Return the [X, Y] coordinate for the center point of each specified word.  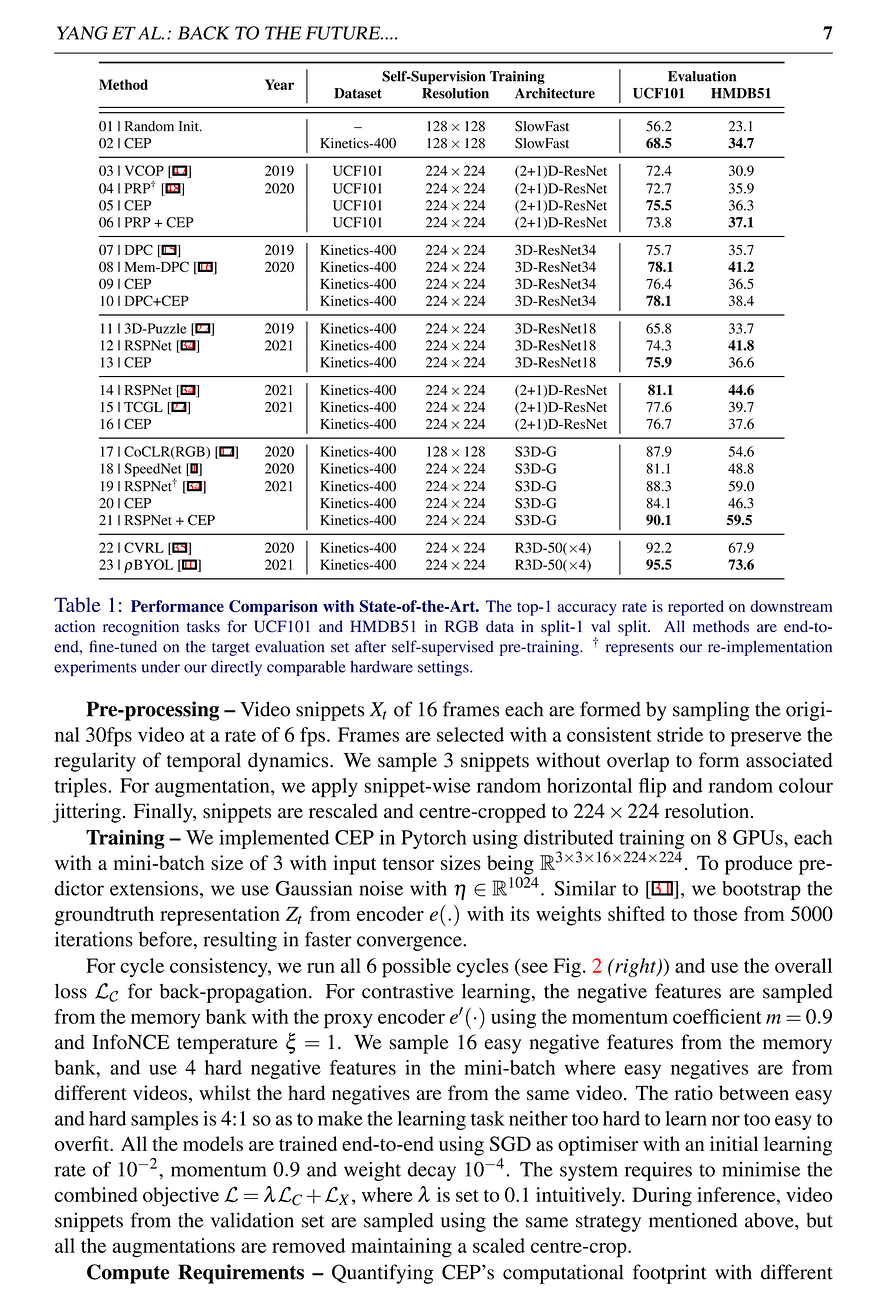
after [370, 646]
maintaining [401, 1248]
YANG [82, 33]
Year [279, 84]
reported [696, 608]
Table [77, 604]
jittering [87, 813]
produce [759, 865]
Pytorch [433, 839]
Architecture [555, 93]
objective [181, 1197]
